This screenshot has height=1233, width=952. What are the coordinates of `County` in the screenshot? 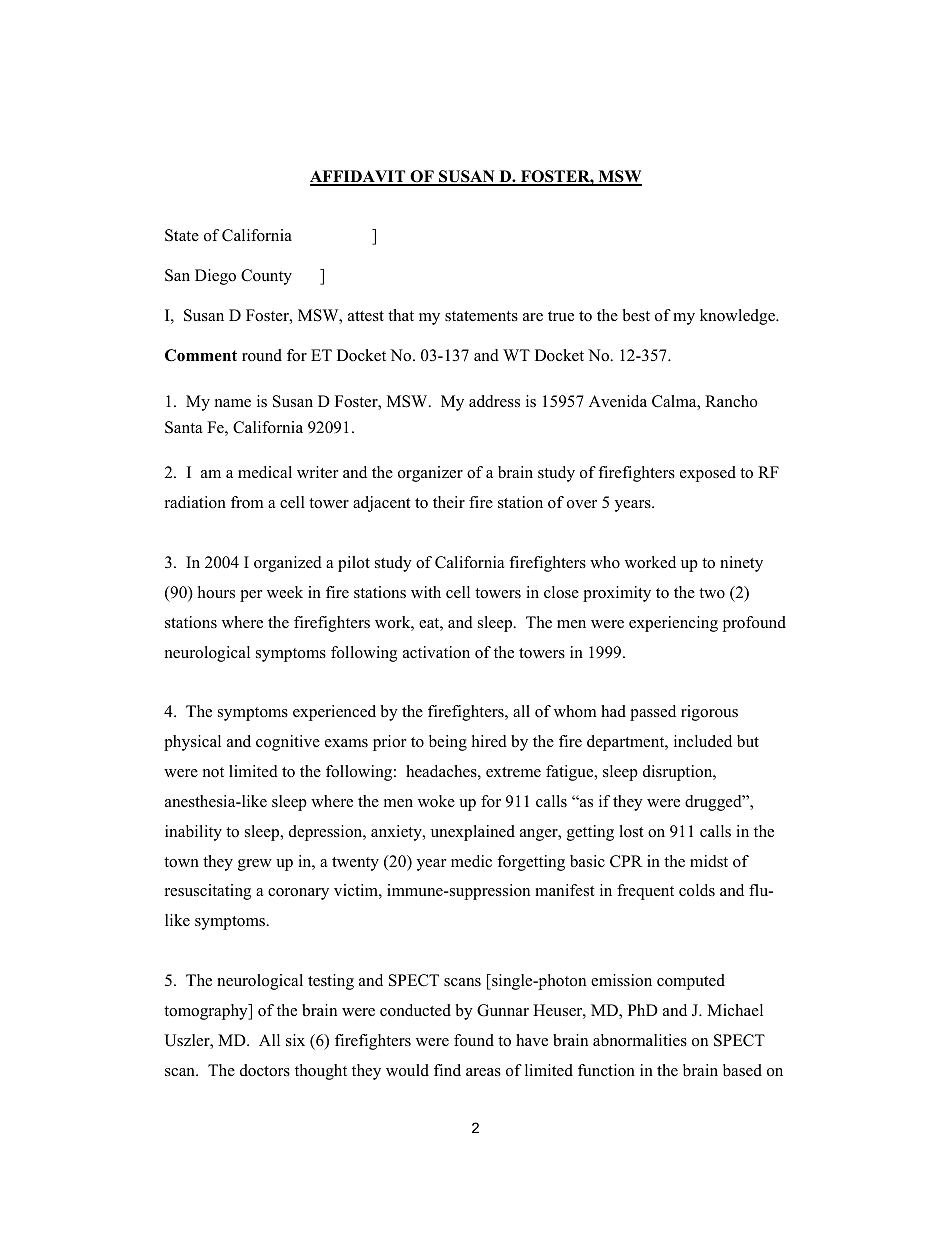 It's located at (266, 277).
